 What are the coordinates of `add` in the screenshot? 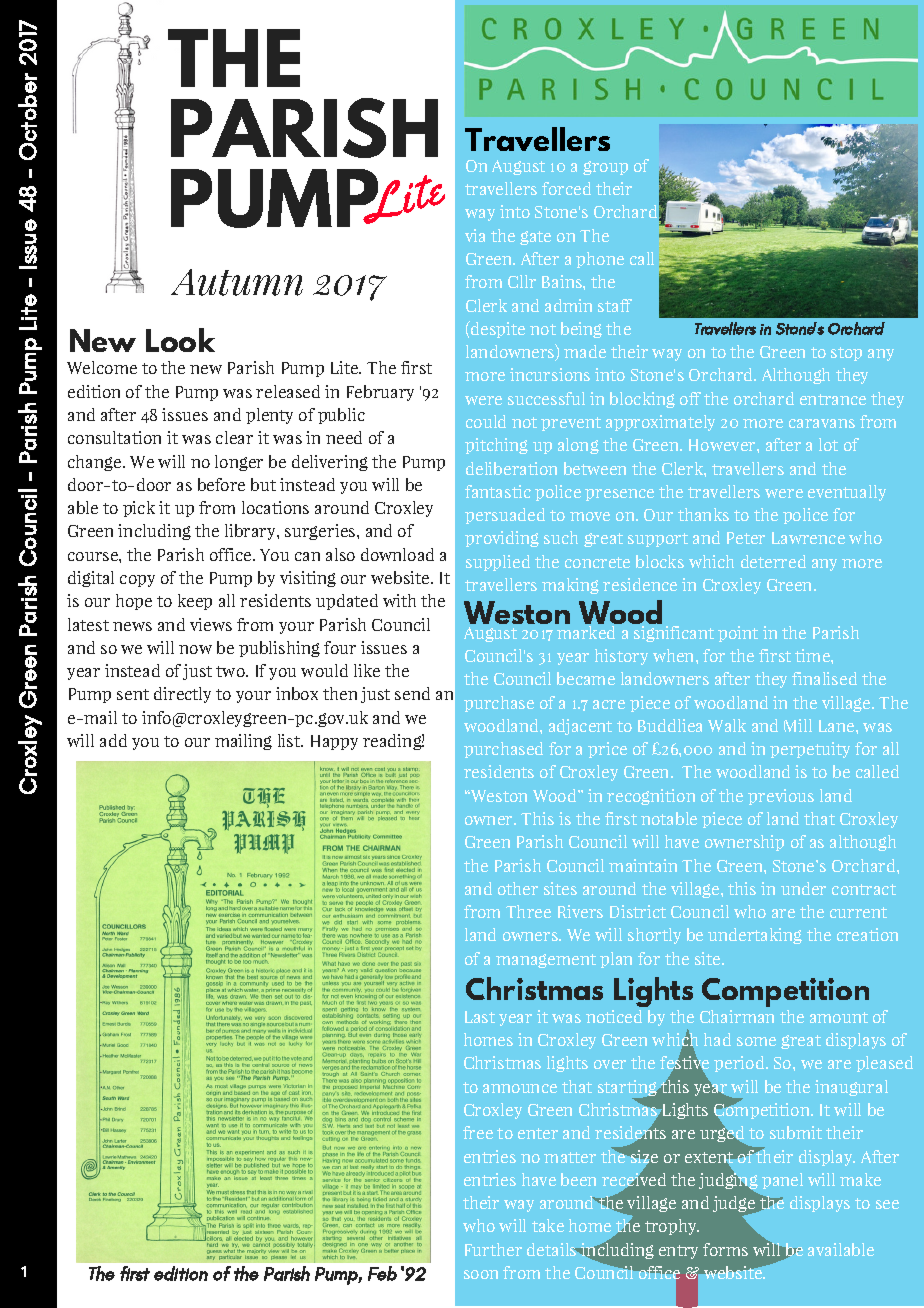 It's located at (113, 740).
